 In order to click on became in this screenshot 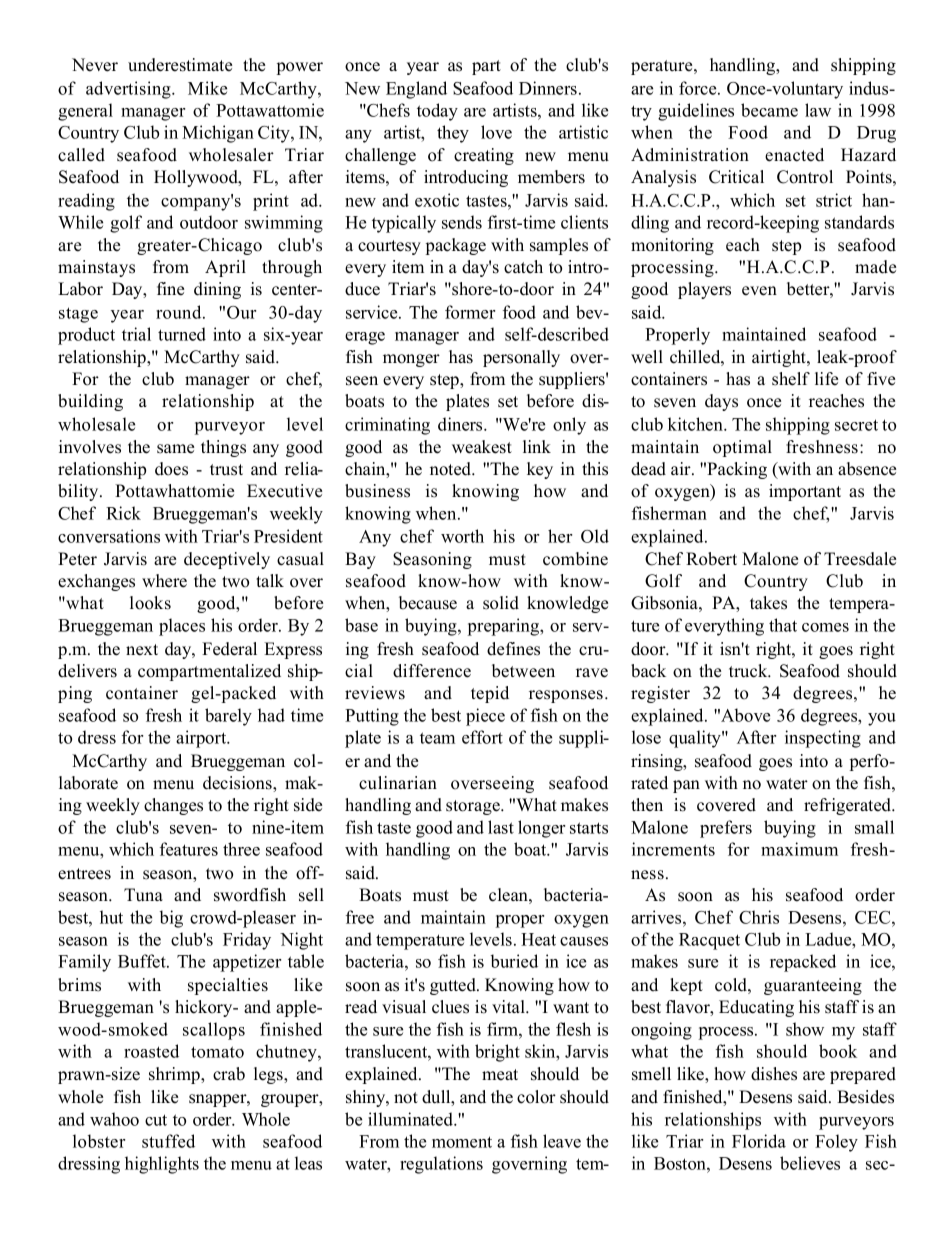, I will do `click(769, 110)`.
